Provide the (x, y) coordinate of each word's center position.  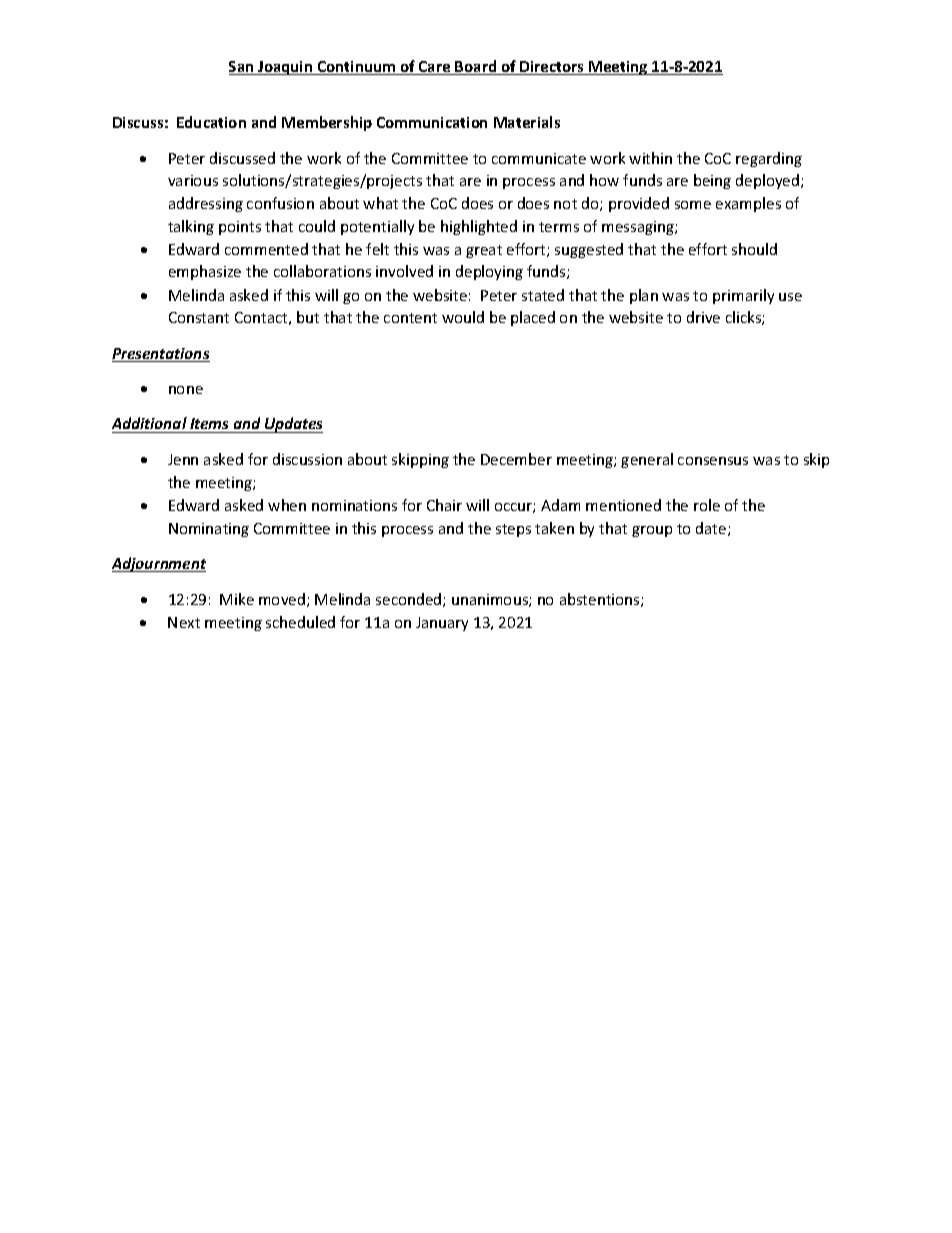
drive (703, 317)
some (693, 205)
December (516, 459)
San (242, 68)
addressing (206, 204)
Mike (237, 599)
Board (476, 67)
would (463, 317)
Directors (552, 68)
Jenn (183, 459)
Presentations (161, 355)
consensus (713, 461)
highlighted (479, 227)
